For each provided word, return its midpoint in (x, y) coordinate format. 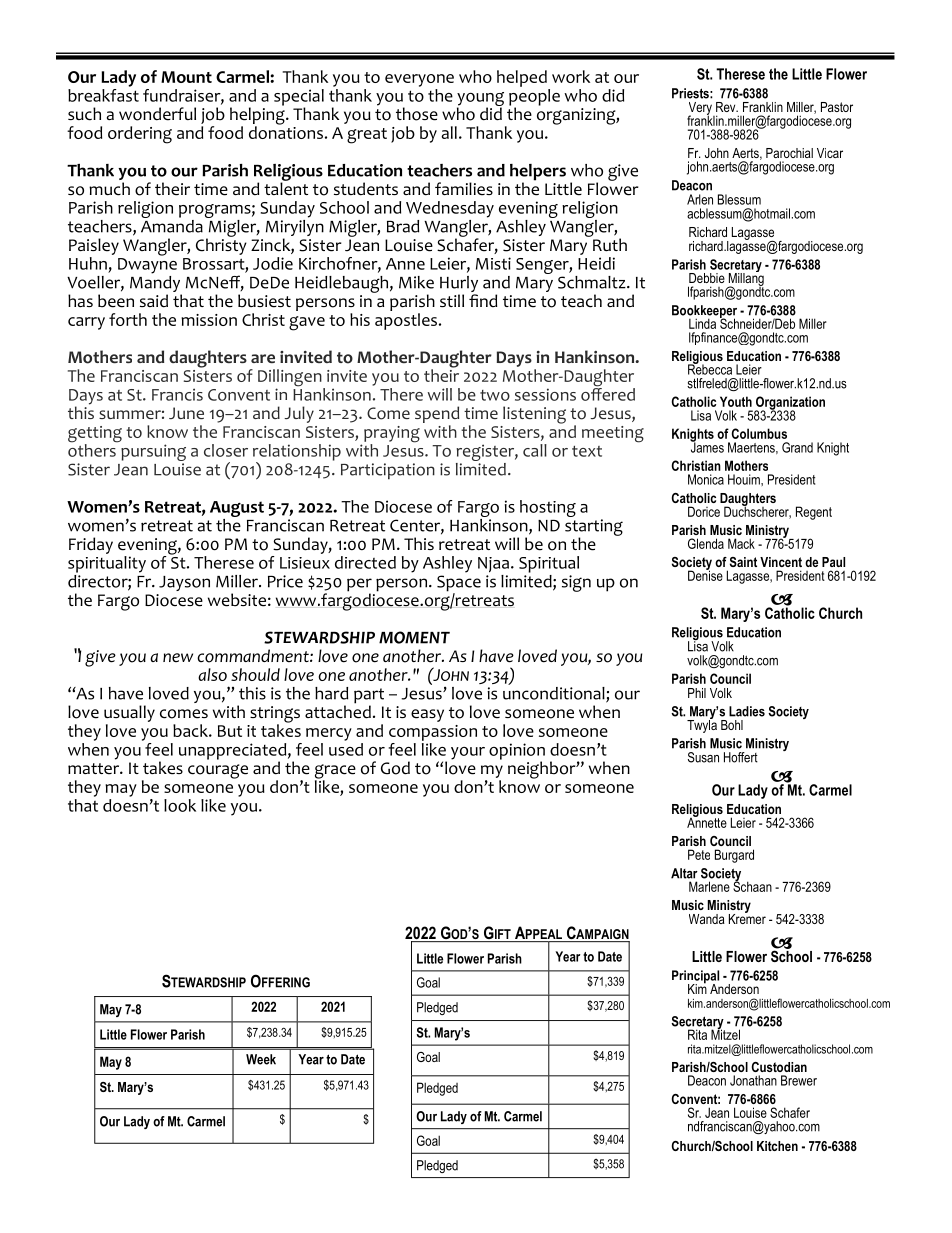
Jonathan (753, 1080)
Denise (705, 574)
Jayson (184, 583)
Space (459, 584)
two (495, 395)
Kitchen (777, 1146)
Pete (699, 854)
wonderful (157, 114)
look (180, 805)
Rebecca (710, 368)
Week (261, 1059)
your (468, 753)
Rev (727, 107)
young (480, 100)
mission (209, 320)
